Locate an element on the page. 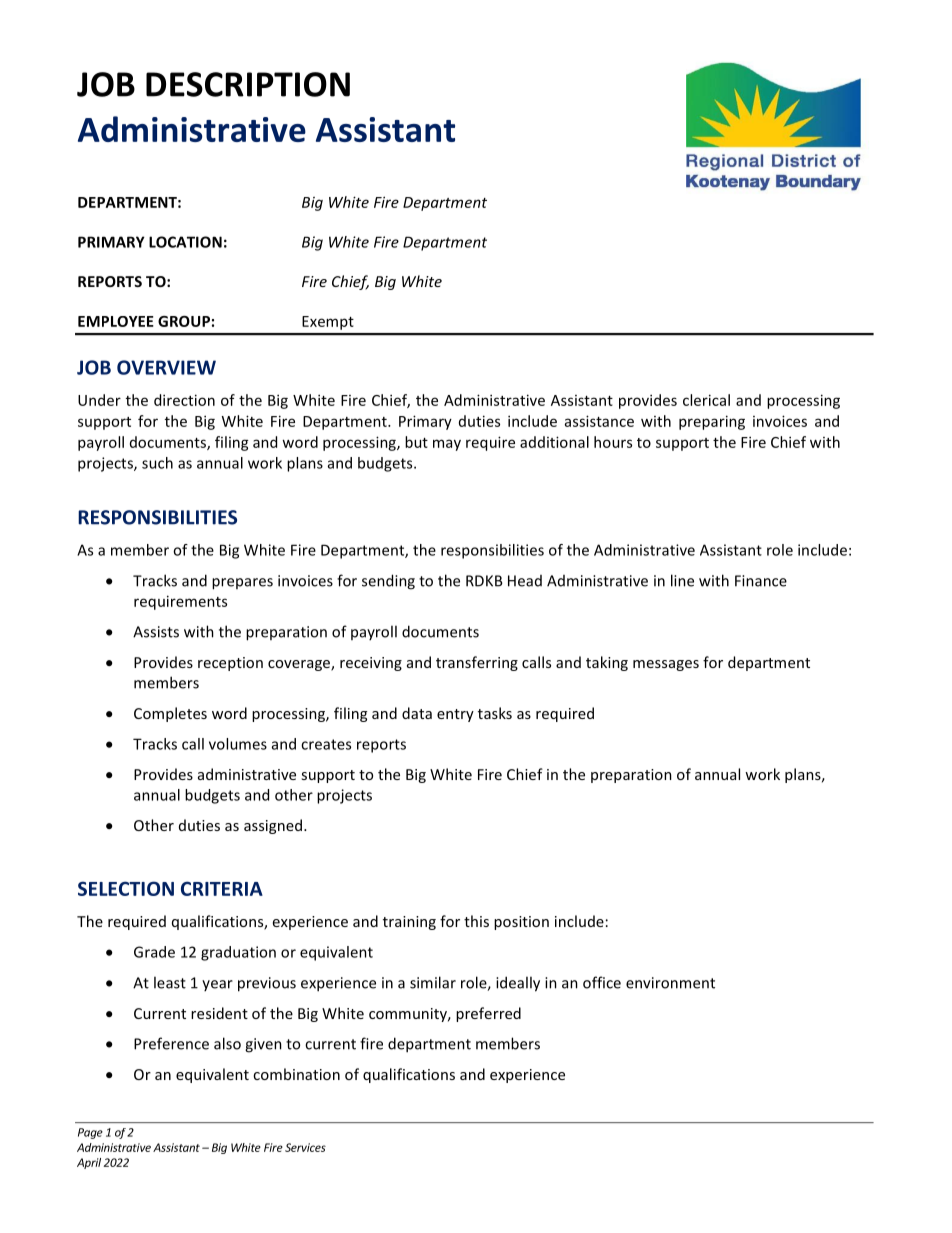 The height and width of the image is (1233, 952). Services is located at coordinates (305, 1147).
